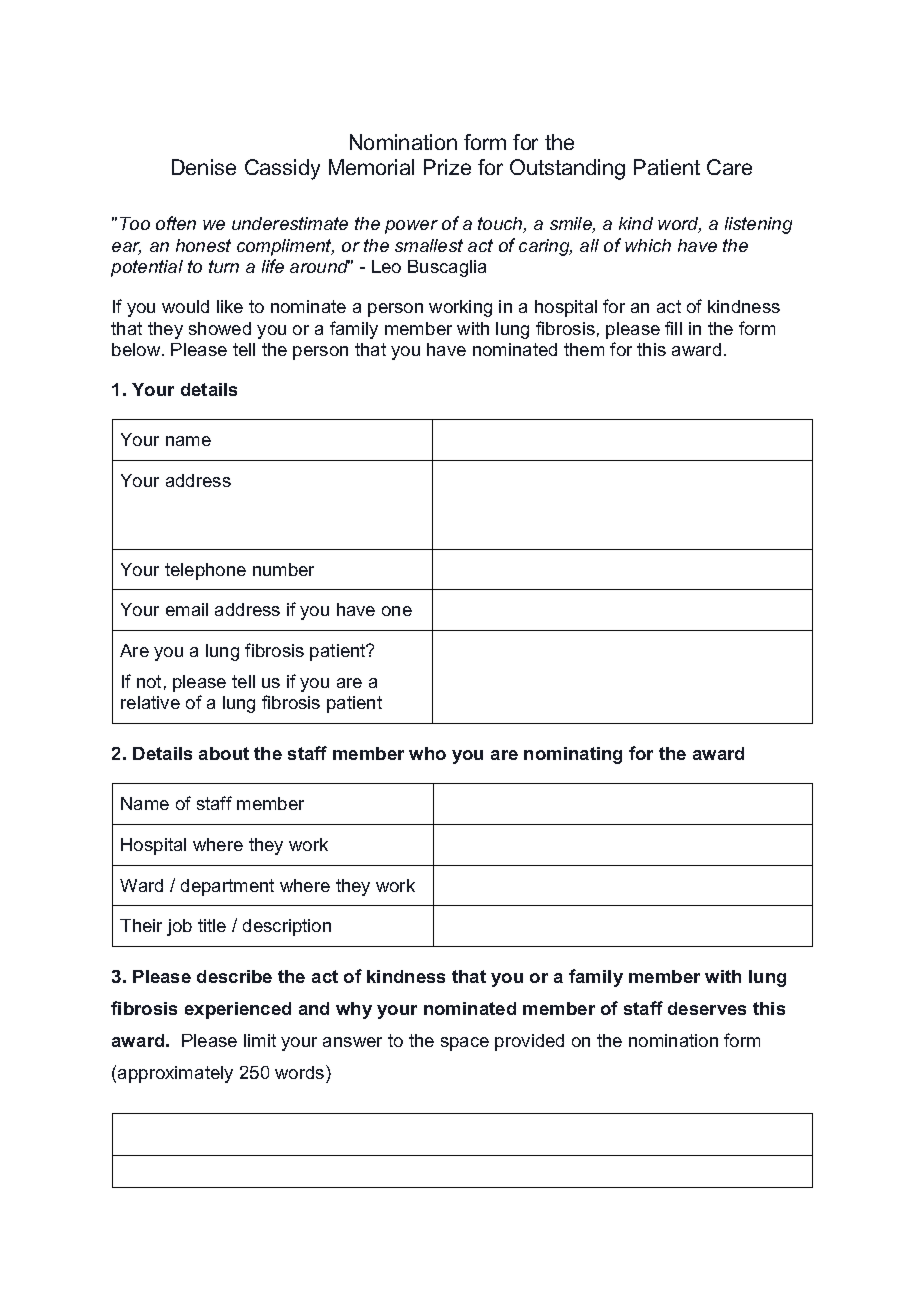 This image has height=1308, width=924. I want to click on Care, so click(729, 167).
